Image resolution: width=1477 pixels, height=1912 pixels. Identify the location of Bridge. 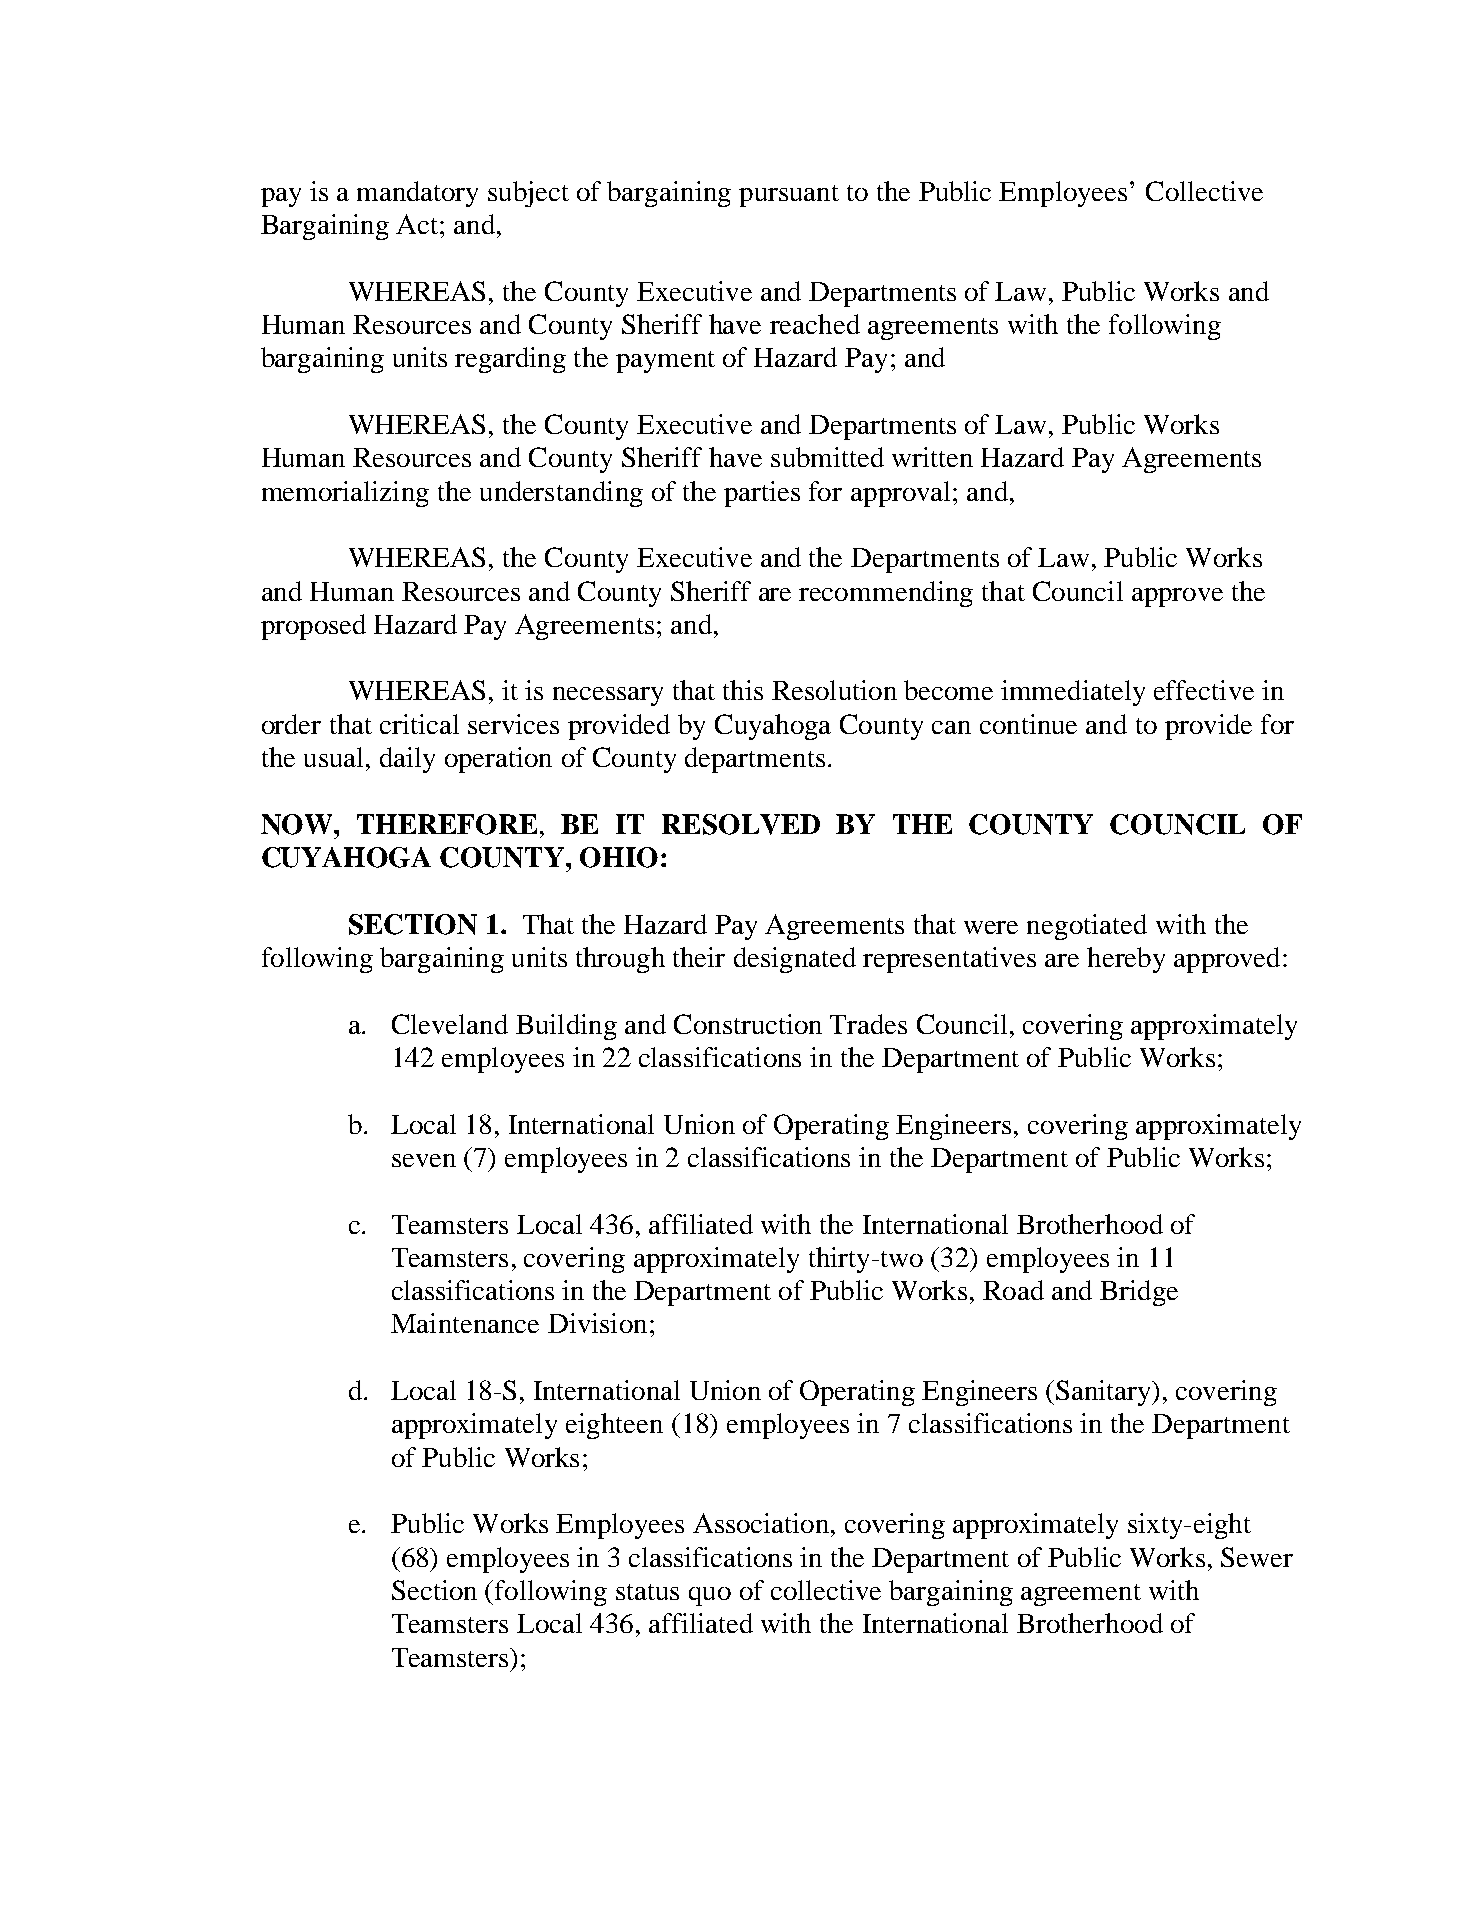
(1139, 1293).
